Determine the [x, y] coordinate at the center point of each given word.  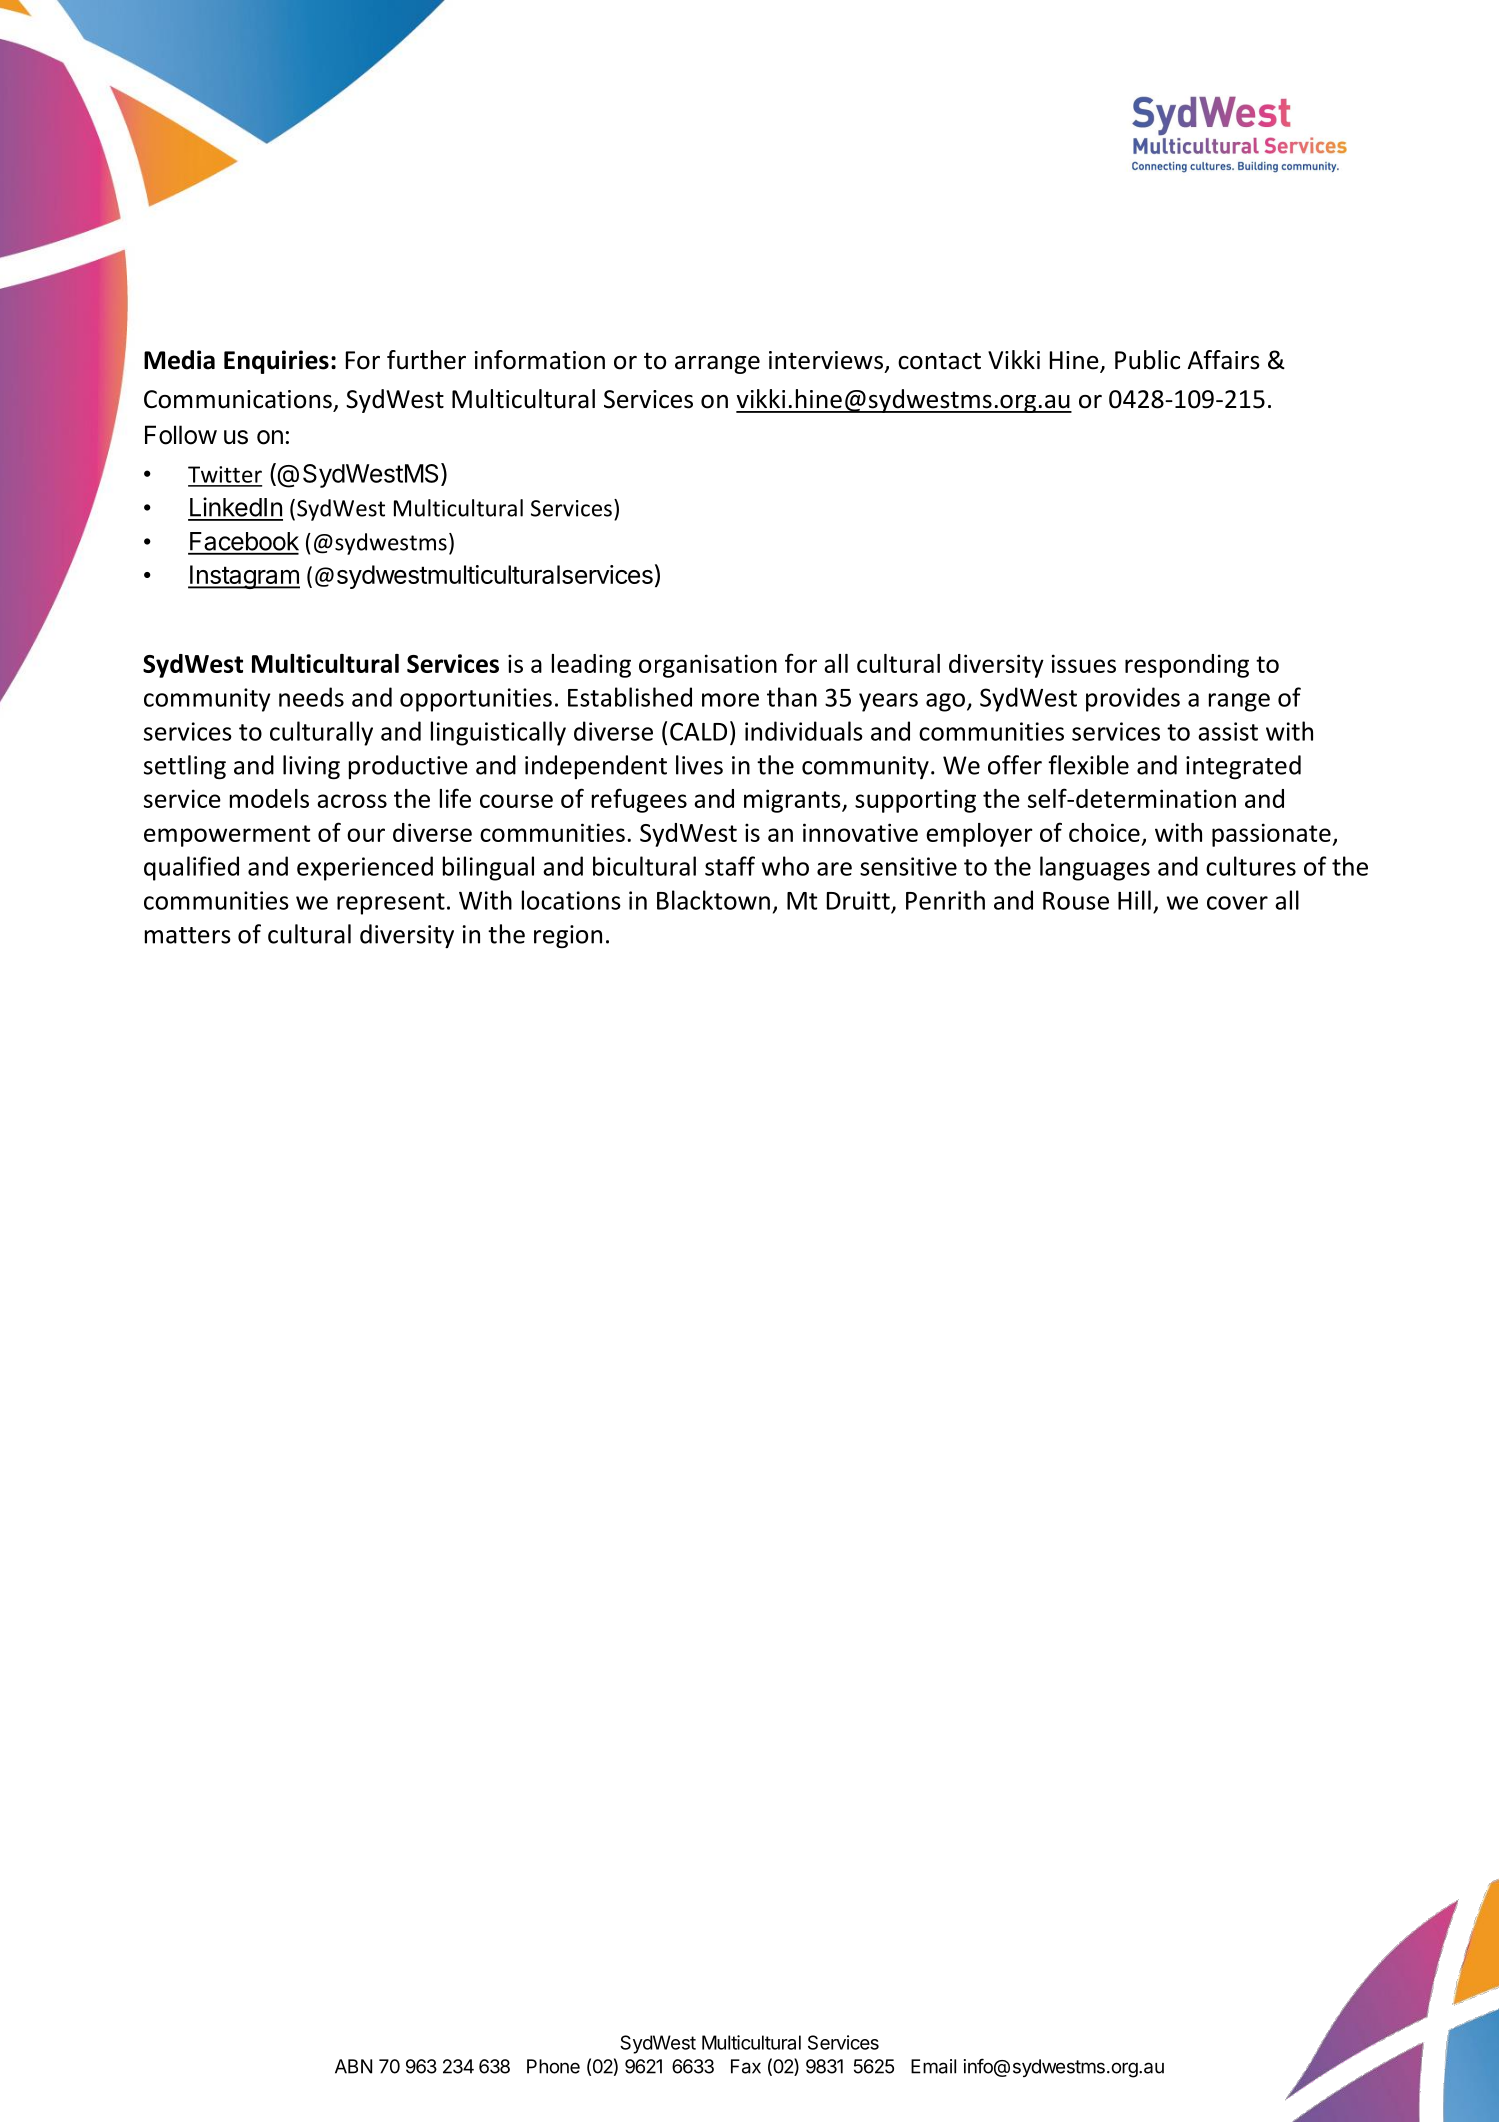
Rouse [1076, 901]
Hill [1134, 900]
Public [1147, 360]
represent [391, 904]
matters [188, 935]
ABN [353, 2066]
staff [730, 866]
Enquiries [276, 362]
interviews [826, 360]
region [568, 936]
